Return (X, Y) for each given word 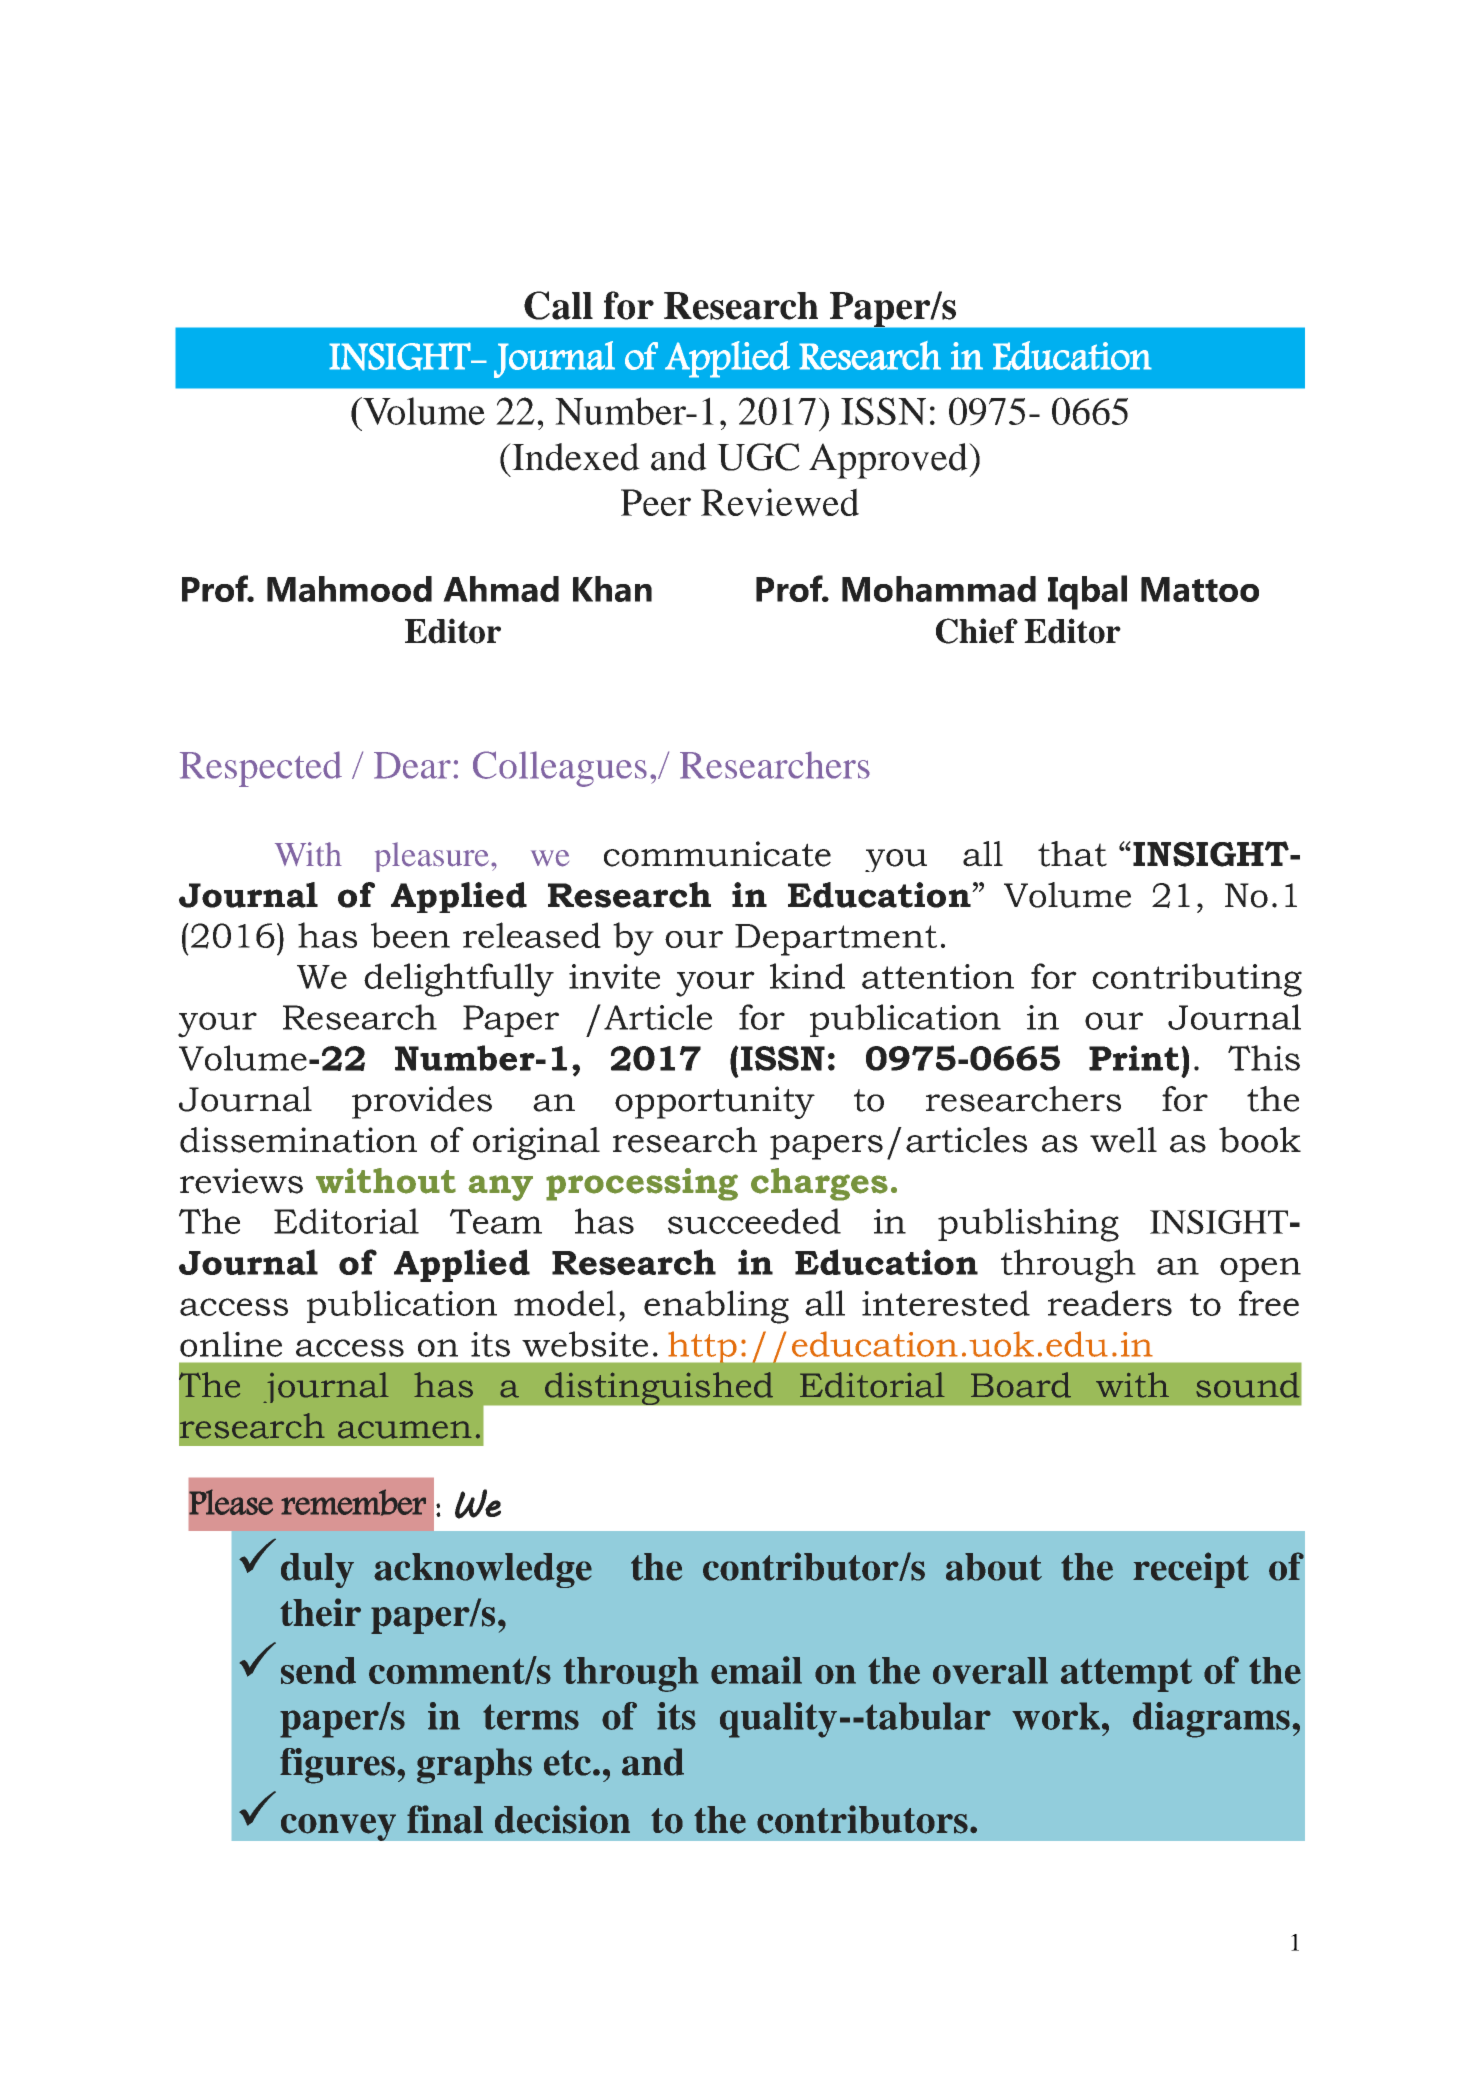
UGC (758, 457)
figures (337, 1766)
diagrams (1211, 1720)
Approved (889, 461)
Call (558, 305)
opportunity (715, 1102)
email (756, 1670)
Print (1134, 1058)
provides (422, 1102)
